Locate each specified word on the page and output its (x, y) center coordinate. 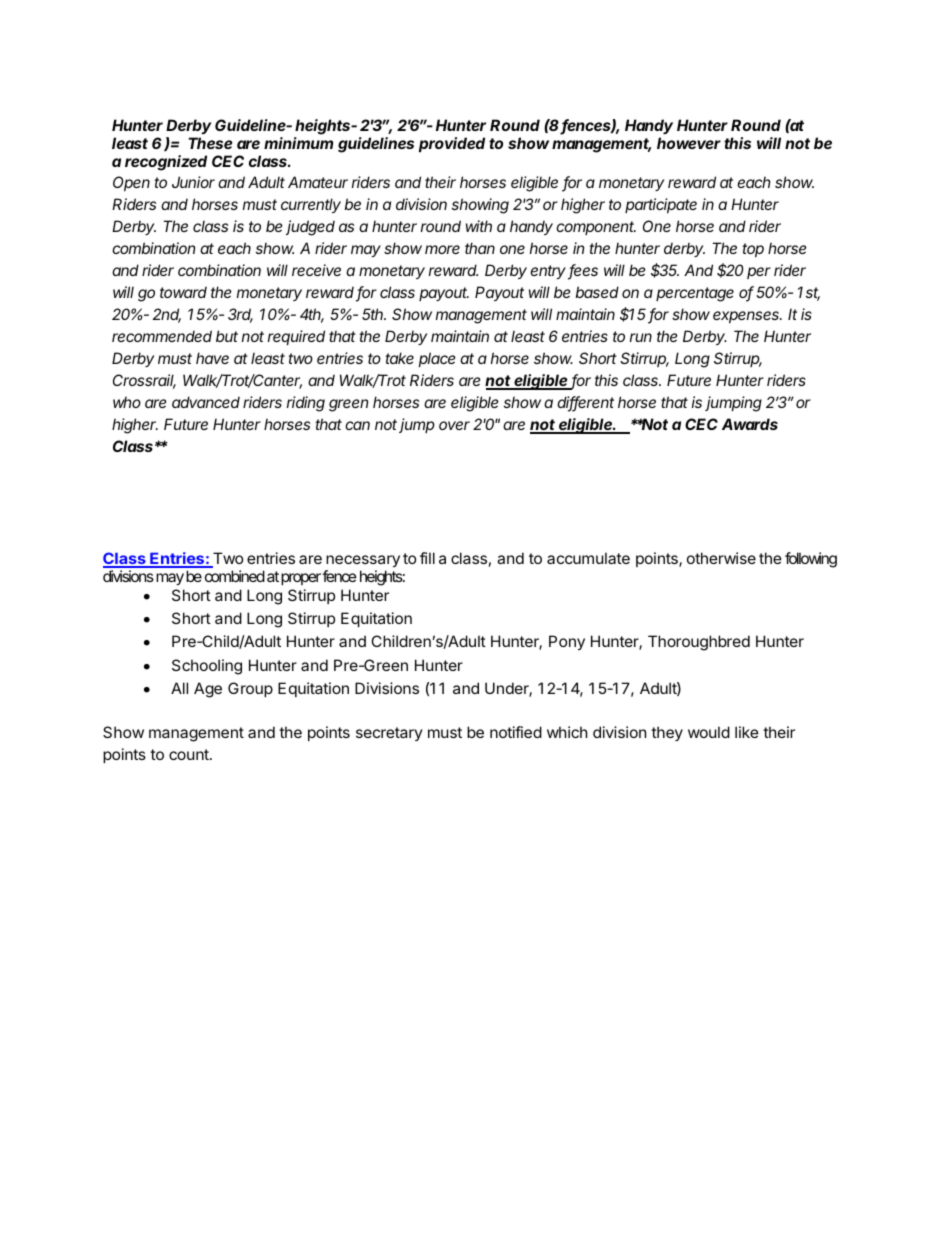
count (190, 754)
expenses (747, 317)
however (689, 143)
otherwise (721, 558)
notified (516, 732)
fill (427, 558)
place (437, 359)
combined (235, 576)
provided (452, 144)
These (211, 143)
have (212, 358)
